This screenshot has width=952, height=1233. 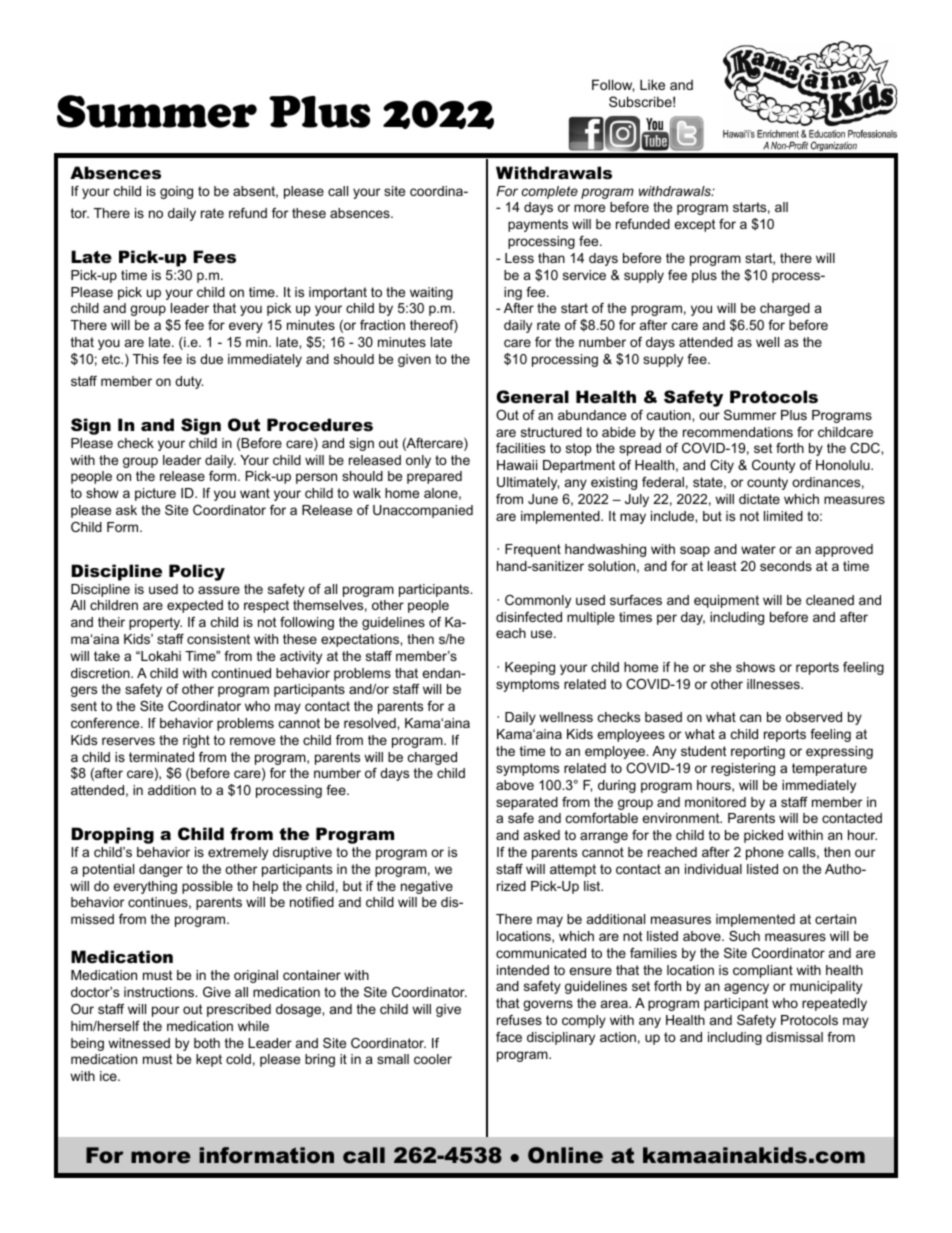 What do you see at coordinates (209, 1060) in the screenshot?
I see `kept` at bounding box center [209, 1060].
